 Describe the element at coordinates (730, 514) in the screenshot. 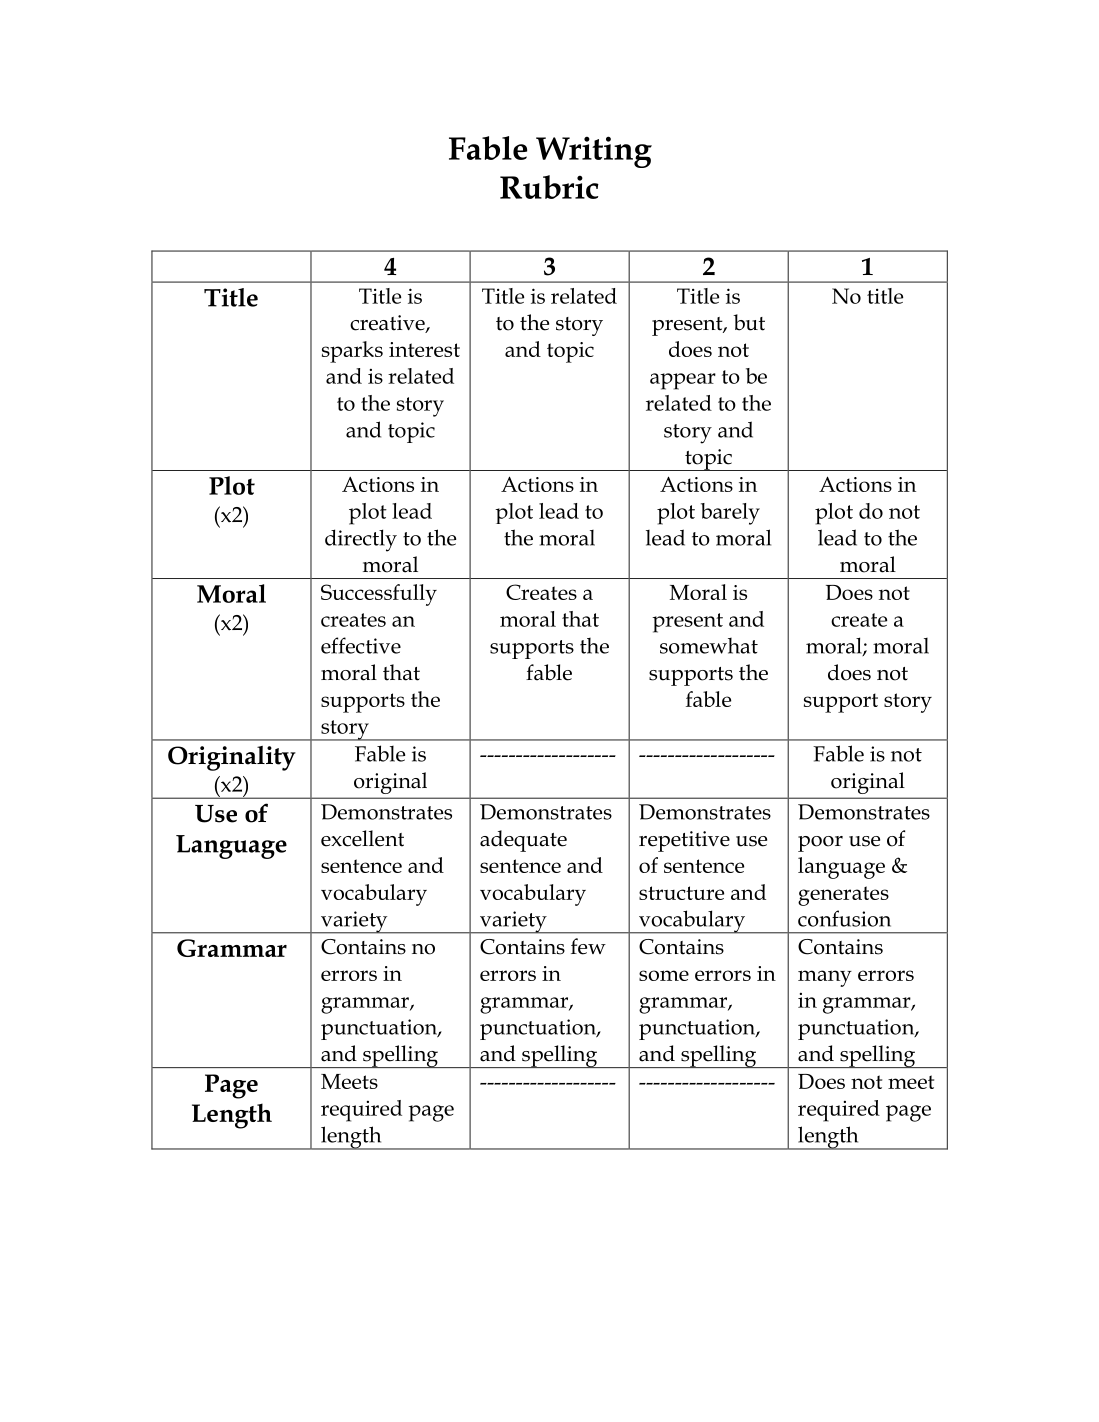

I see `barely` at that location.
